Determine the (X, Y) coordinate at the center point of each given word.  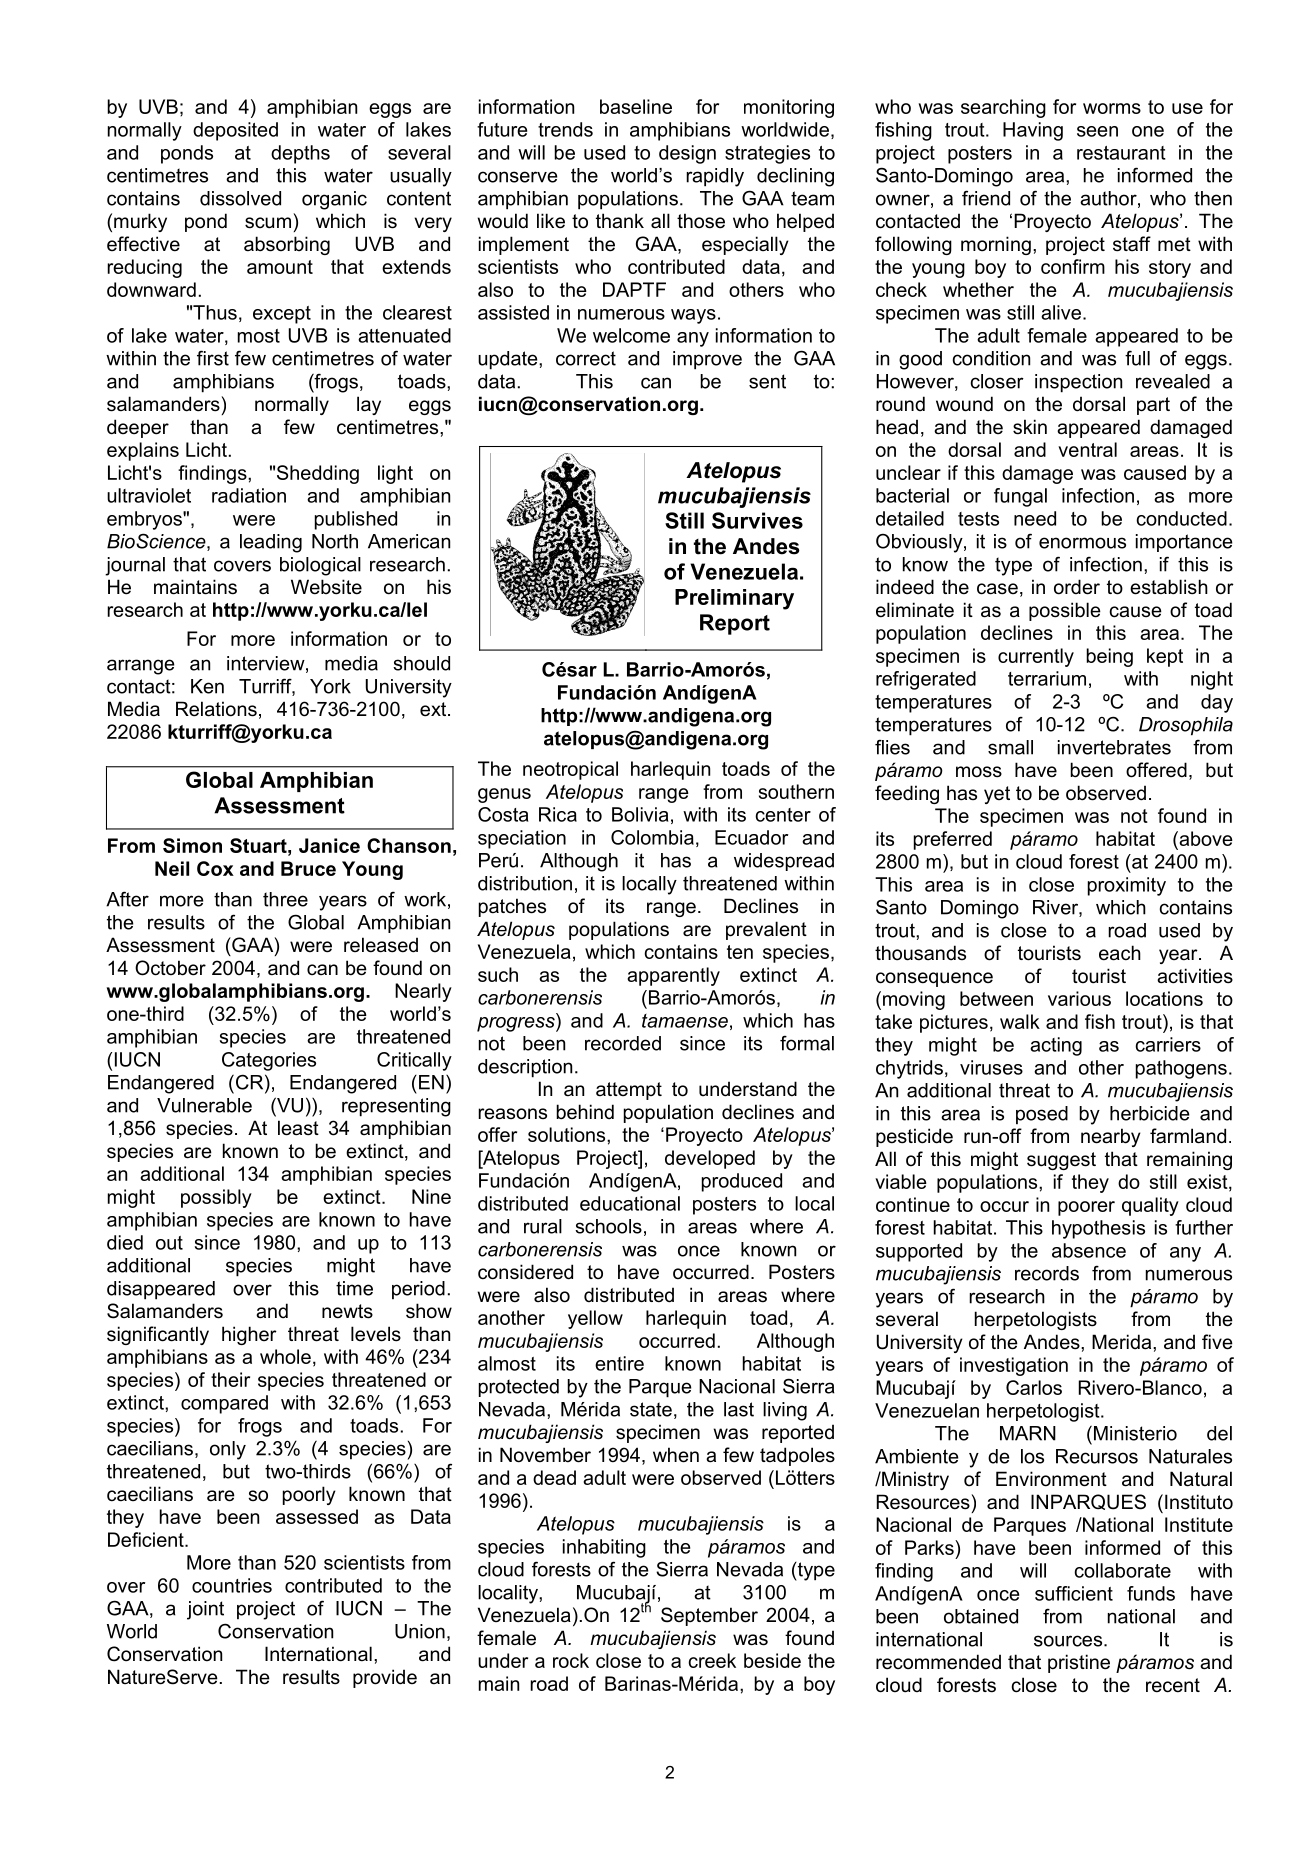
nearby (1111, 1137)
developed (710, 1159)
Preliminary (734, 599)
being (1109, 657)
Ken (207, 686)
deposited (235, 131)
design (687, 154)
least (298, 1128)
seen (1097, 131)
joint (205, 1610)
